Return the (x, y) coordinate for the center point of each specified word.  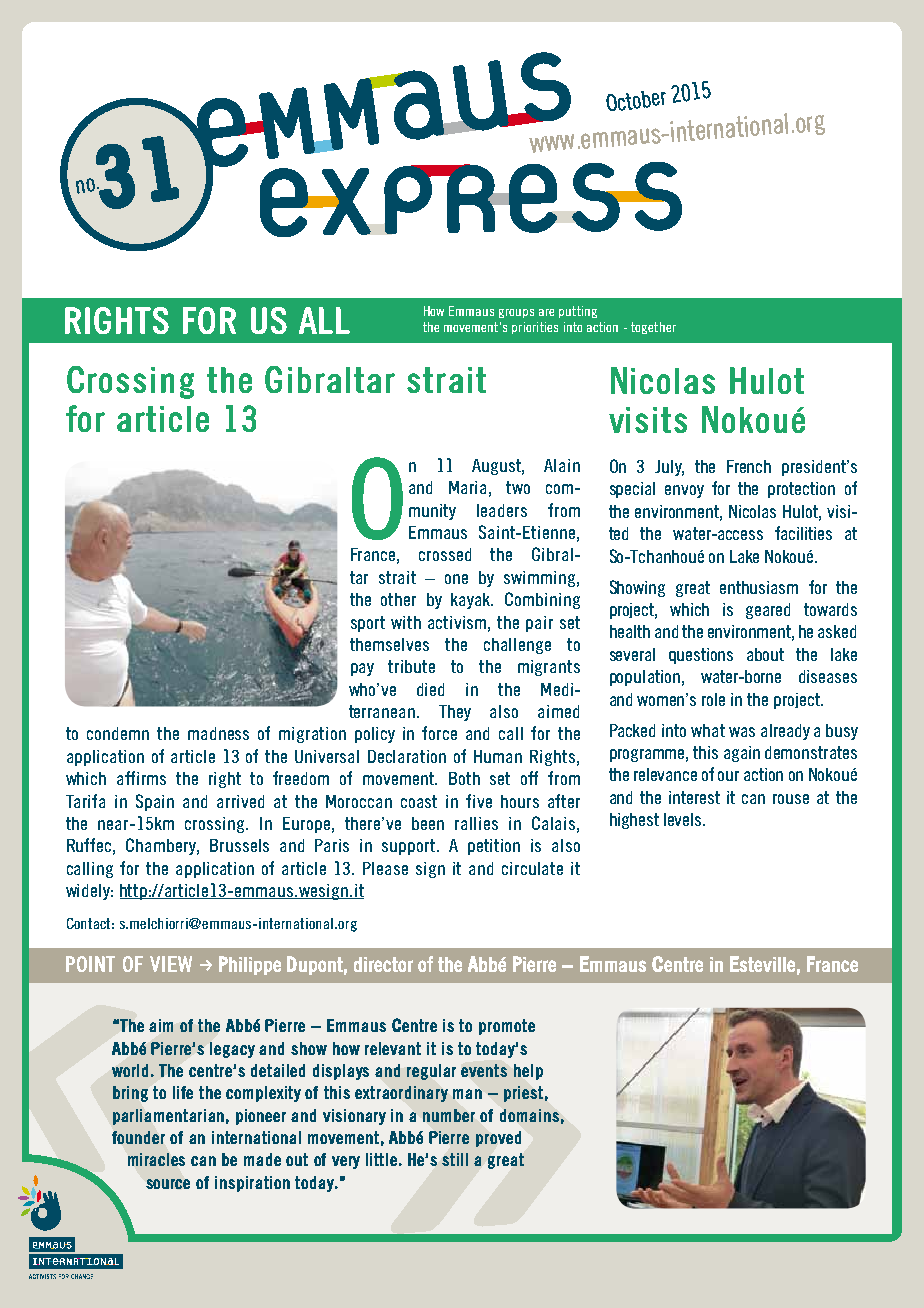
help (528, 1072)
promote (507, 1027)
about (765, 654)
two (518, 487)
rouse (791, 799)
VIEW (171, 964)
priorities (535, 328)
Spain (155, 802)
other (398, 599)
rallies (476, 823)
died (430, 689)
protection (801, 490)
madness (218, 733)
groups (516, 313)
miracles (156, 1159)
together (653, 328)
